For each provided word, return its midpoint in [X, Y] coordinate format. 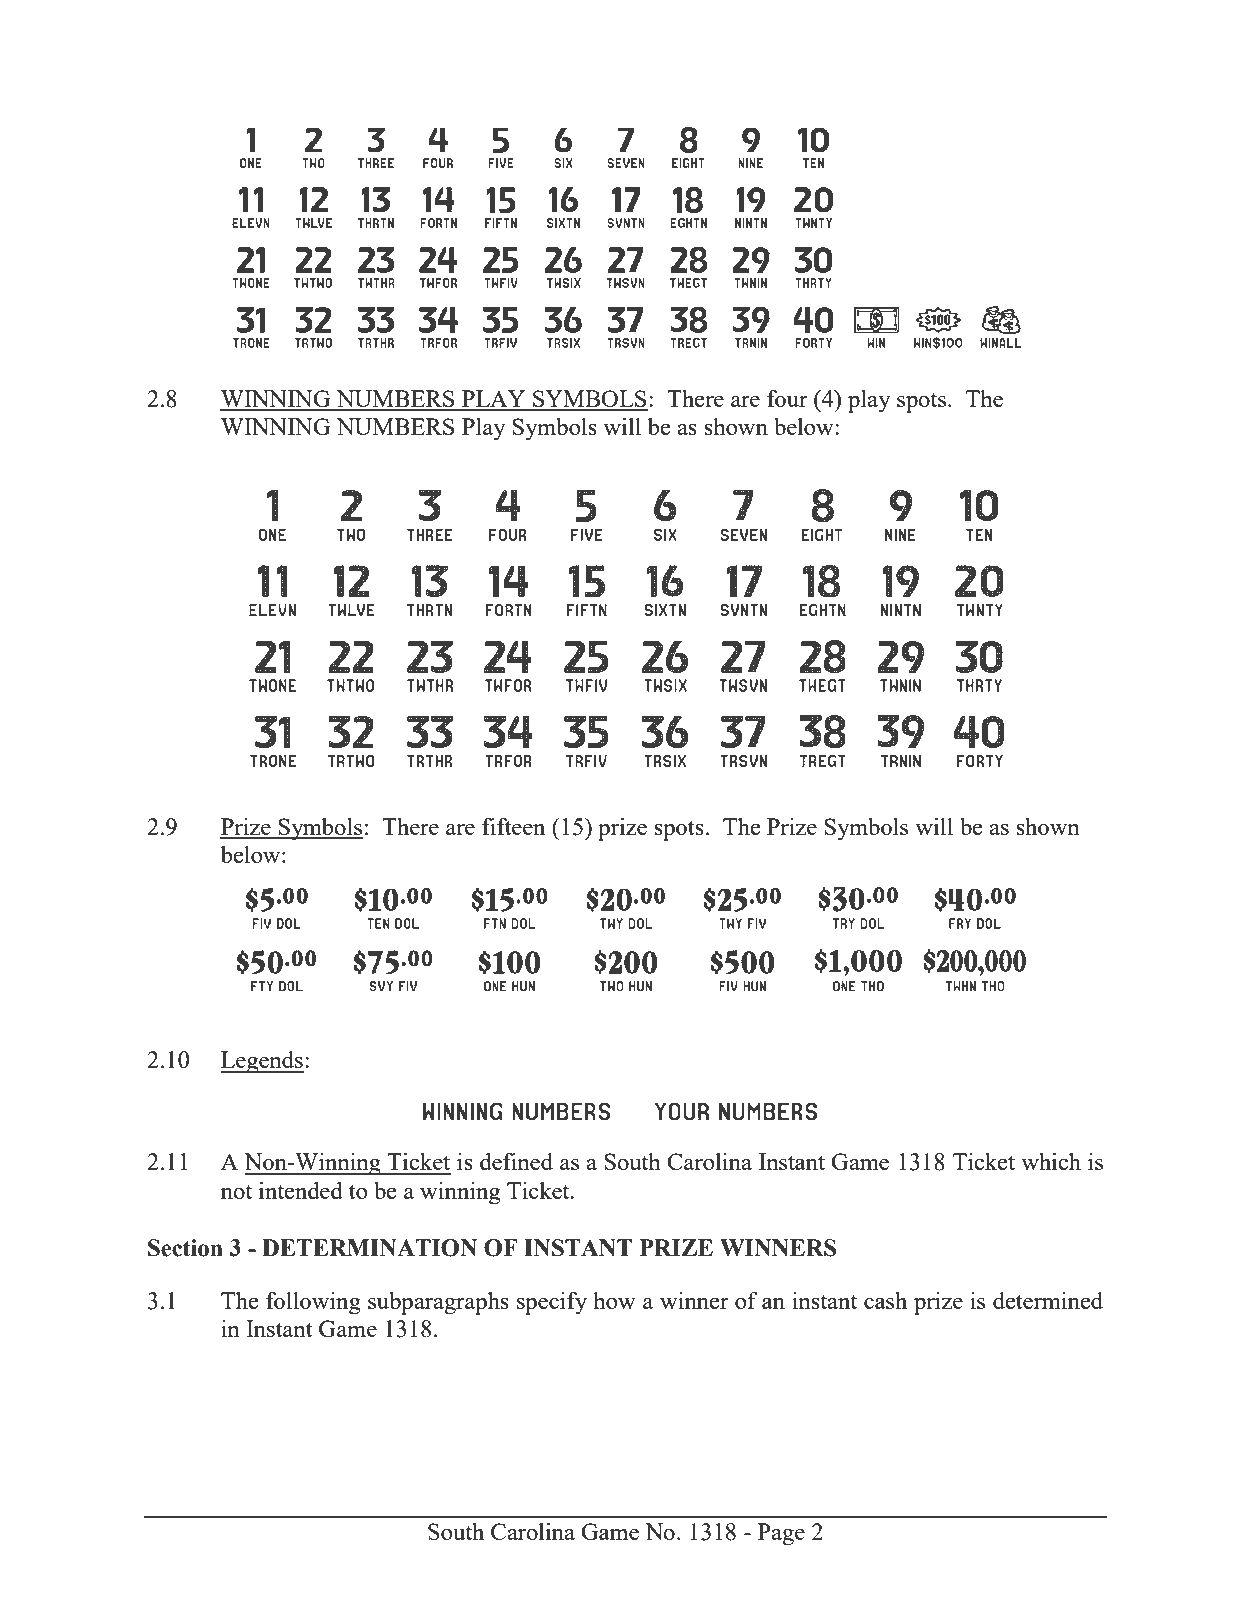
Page [781, 1534]
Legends [262, 1062]
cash [885, 1300]
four [787, 398]
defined [516, 1161]
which [1051, 1161]
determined [1048, 1300]
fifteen [513, 826]
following [313, 1303]
